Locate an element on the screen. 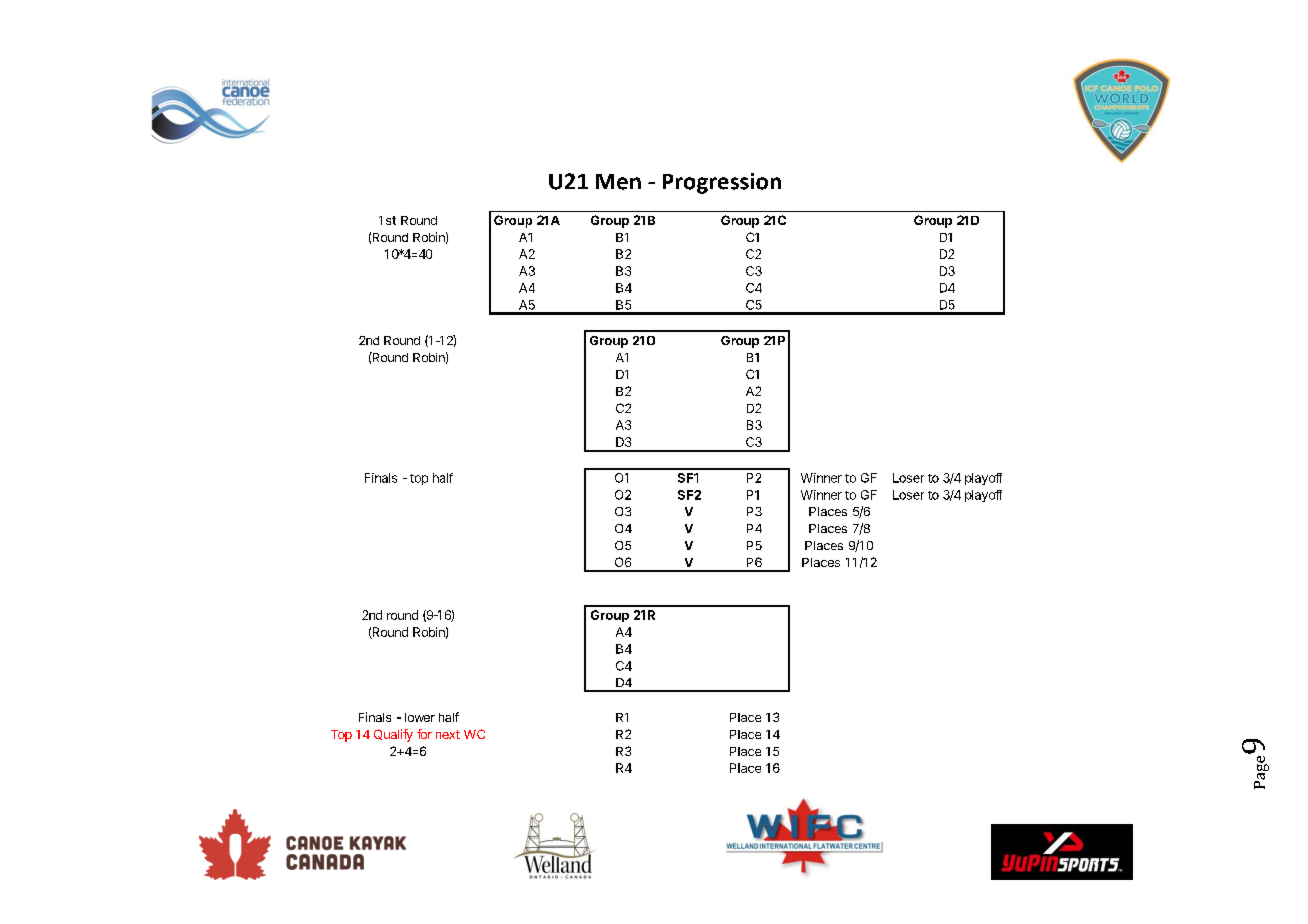 Image resolution: width=1308 pixels, height=924 pixels. next is located at coordinates (448, 734).
